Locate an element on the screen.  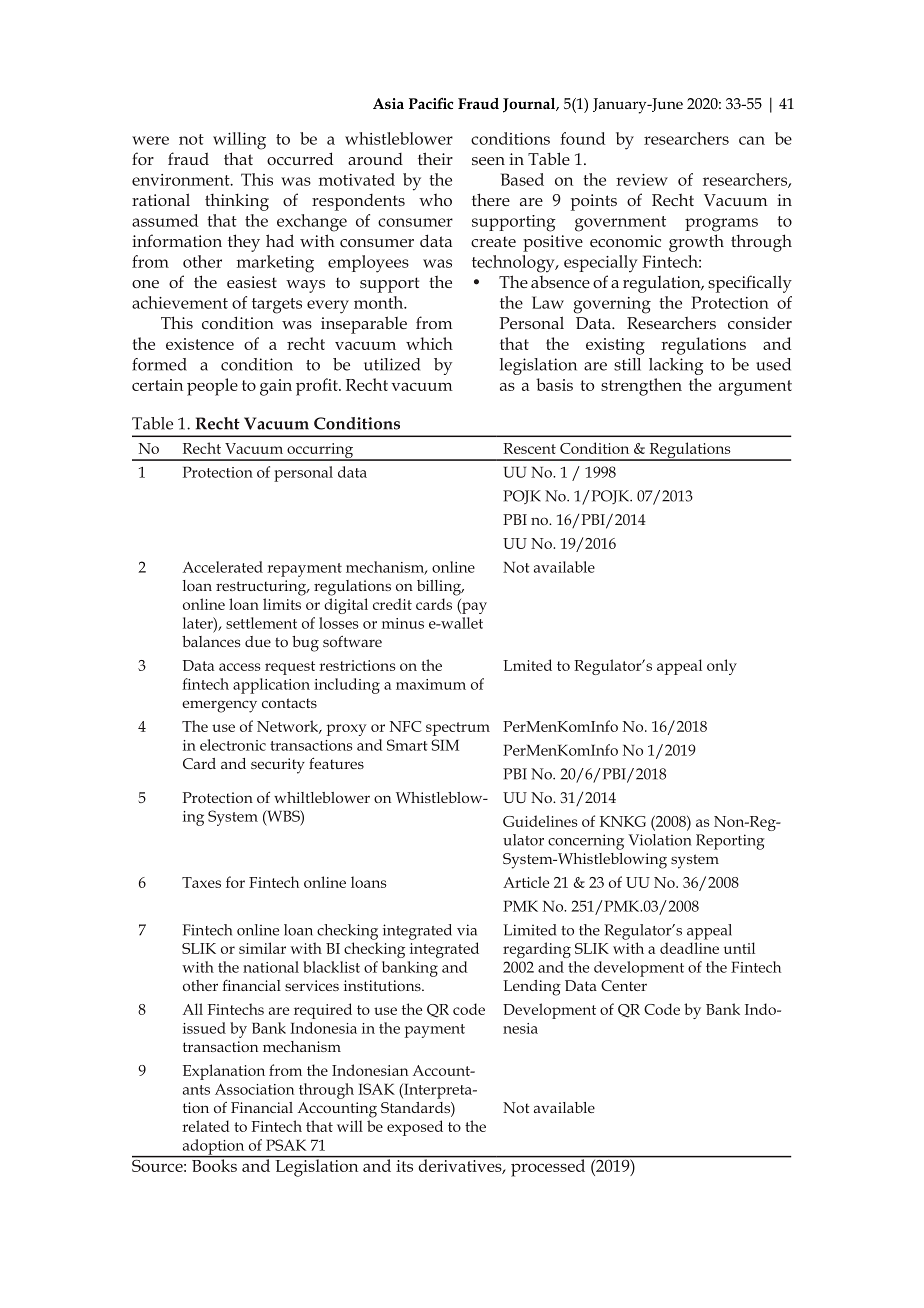
people is located at coordinates (212, 387).
